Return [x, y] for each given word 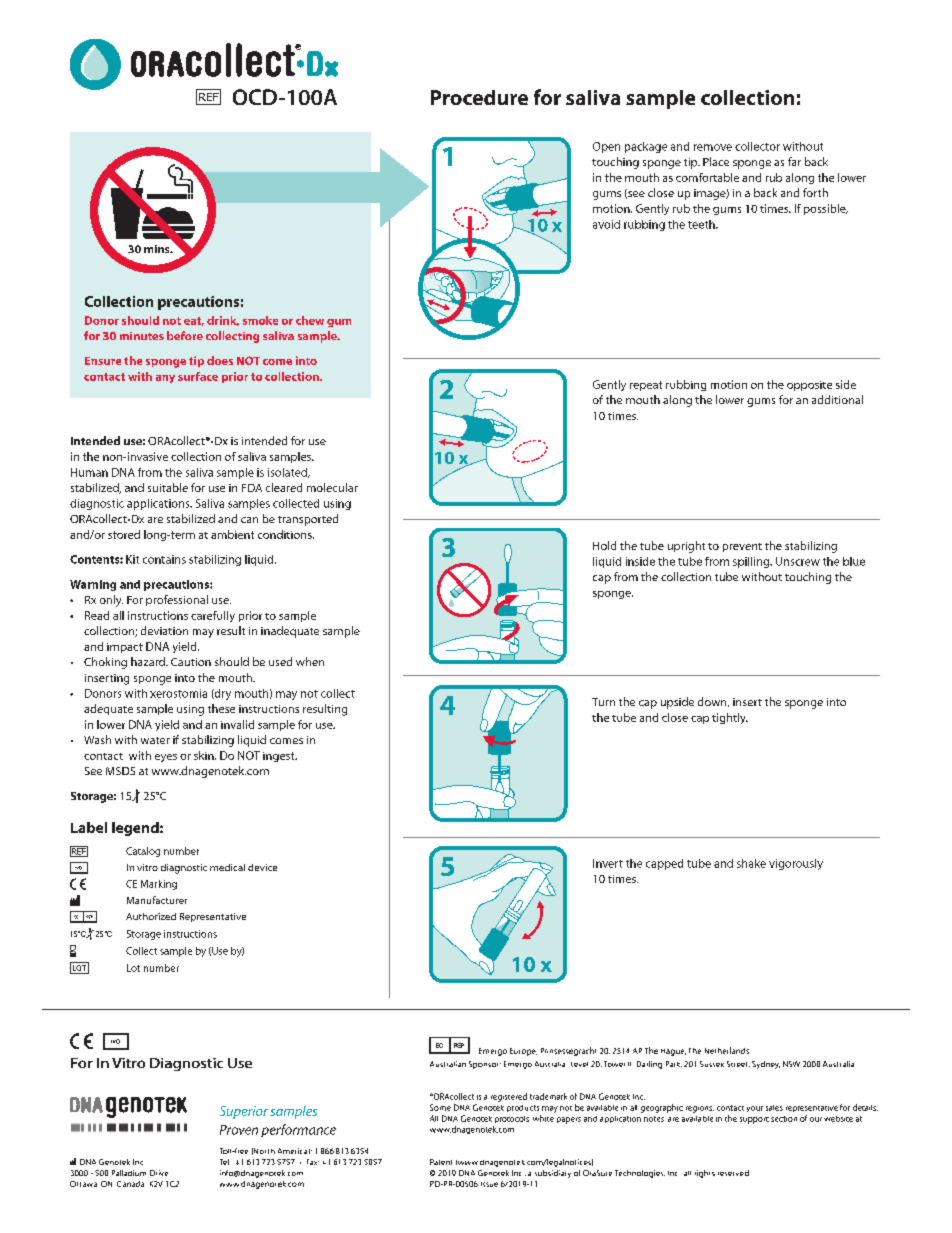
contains [164, 559]
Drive [159, 1173]
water [155, 740]
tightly [730, 718]
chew [310, 320]
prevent [742, 547]
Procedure [479, 97]
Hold [604, 545]
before [185, 335]
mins [158, 249]
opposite [809, 386]
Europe [523, 1052]
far [794, 161]
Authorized [151, 916]
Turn [603, 702]
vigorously [796, 864]
